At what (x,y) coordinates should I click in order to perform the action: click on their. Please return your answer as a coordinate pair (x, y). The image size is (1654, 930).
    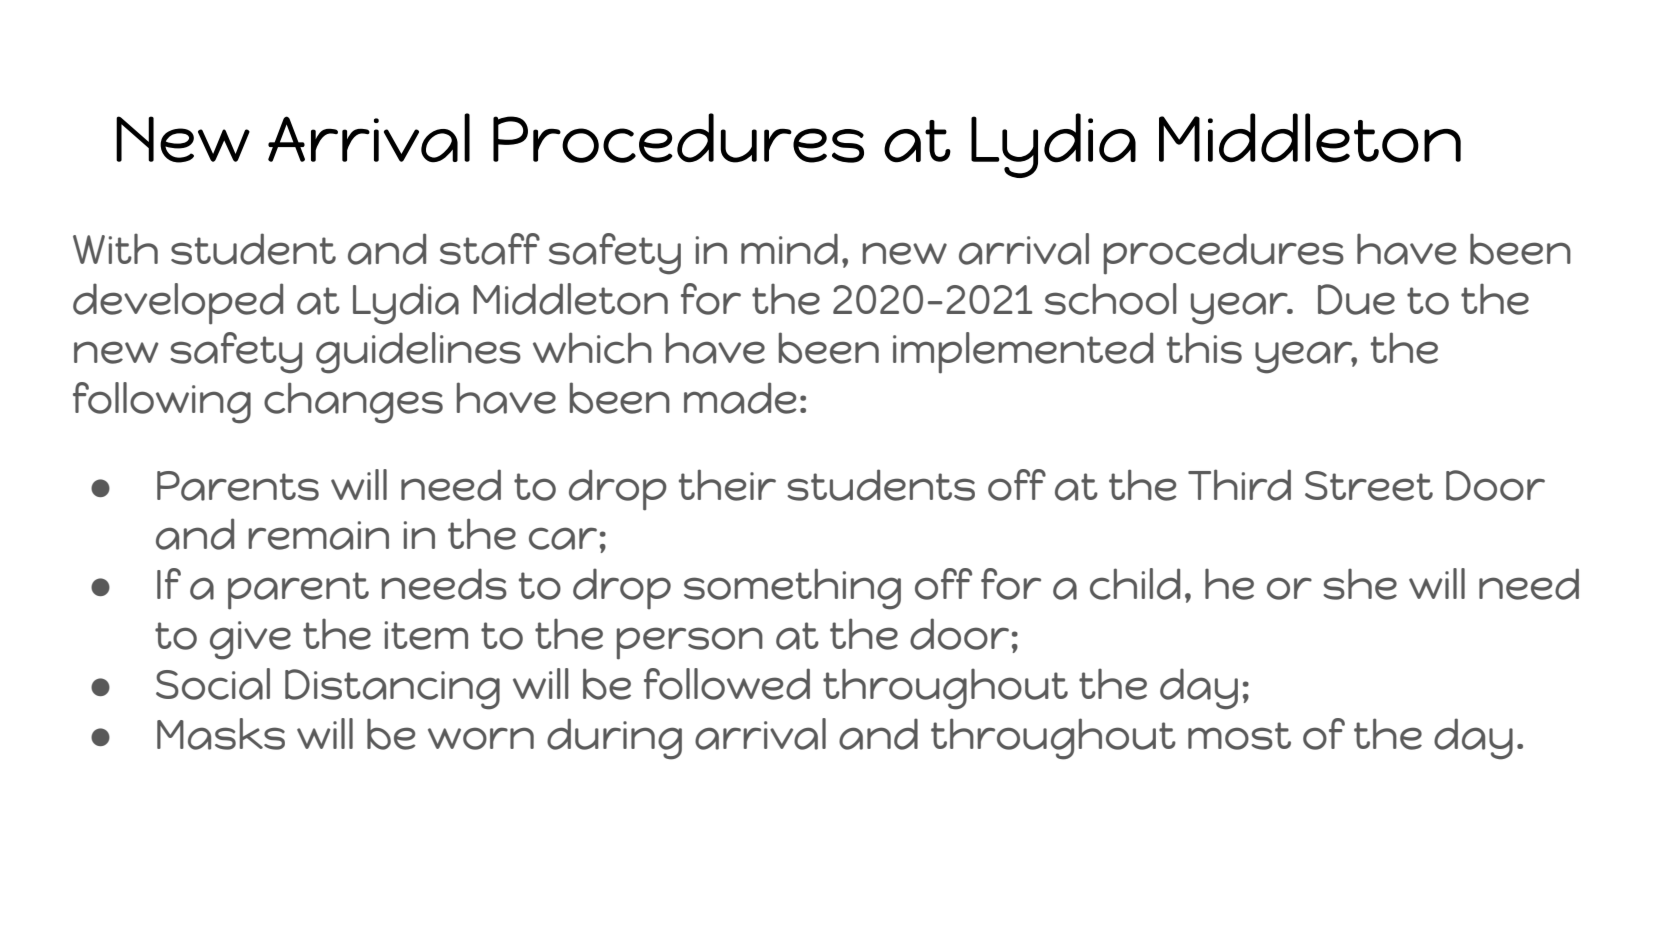
    Looking at the image, I should click on (727, 485).
